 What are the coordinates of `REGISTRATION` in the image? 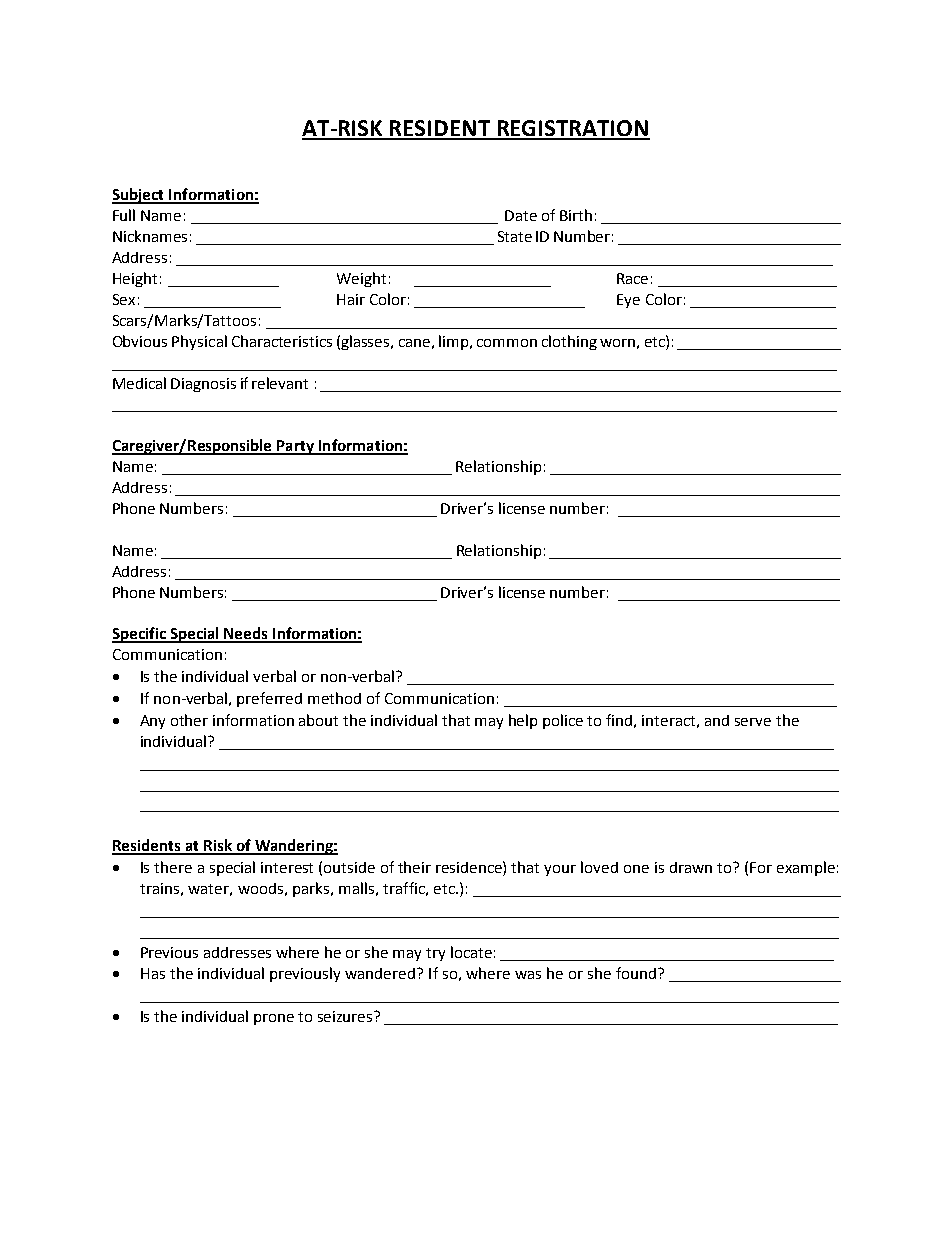 It's located at (572, 129).
